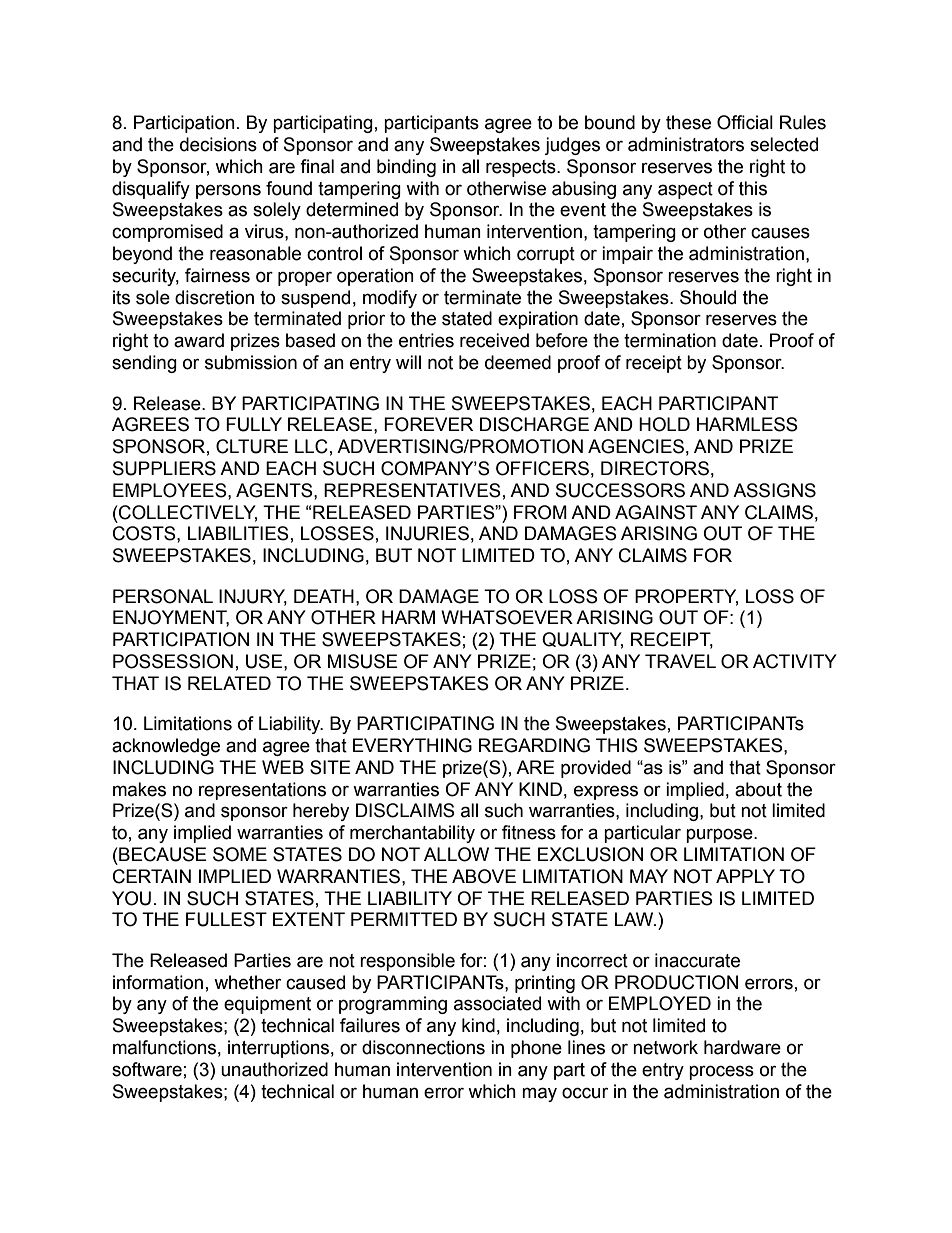 This screenshot has height=1233, width=952. Describe the element at coordinates (423, 1047) in the screenshot. I see `disconnections` at that location.
